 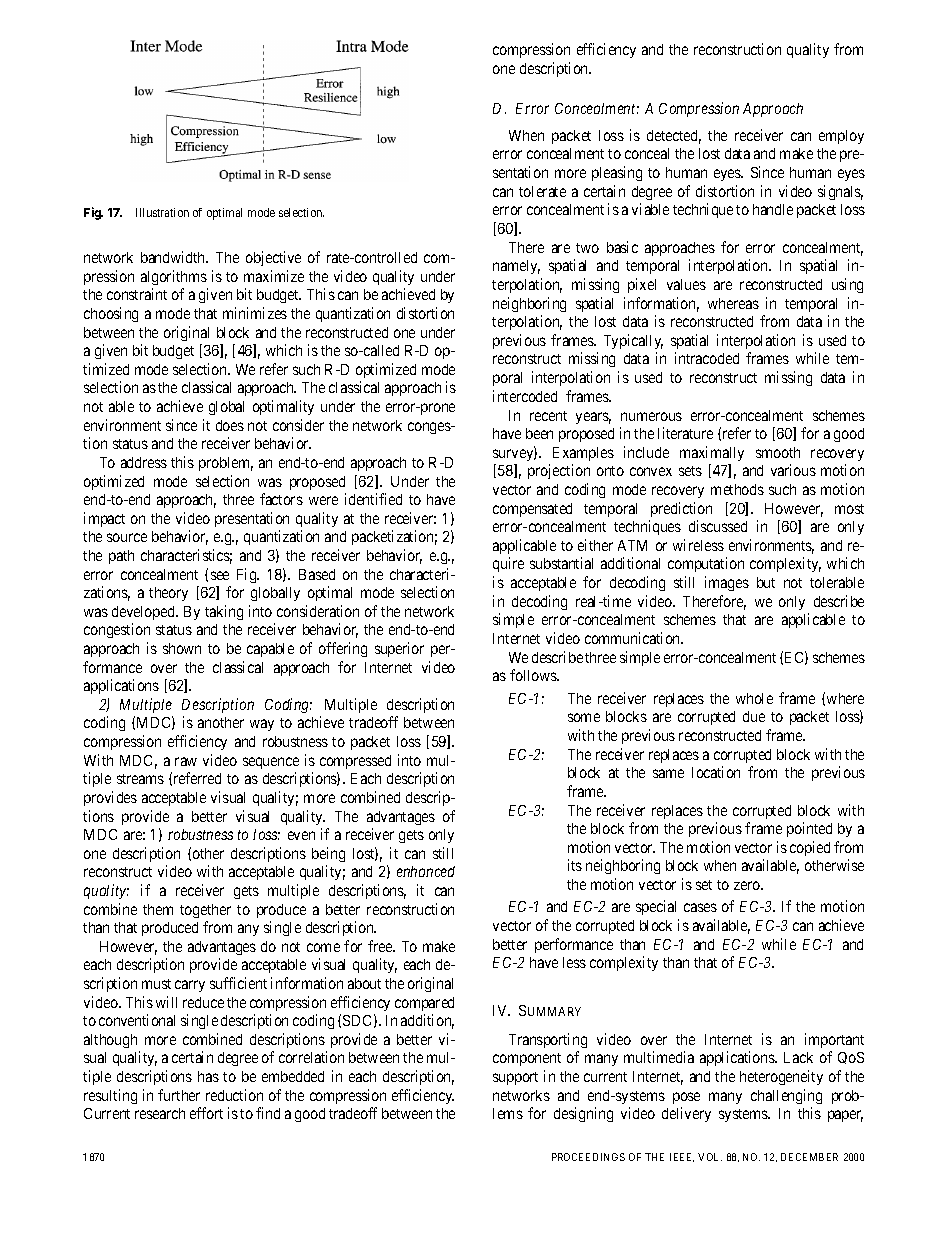 I want to click on methods, so click(x=737, y=489).
